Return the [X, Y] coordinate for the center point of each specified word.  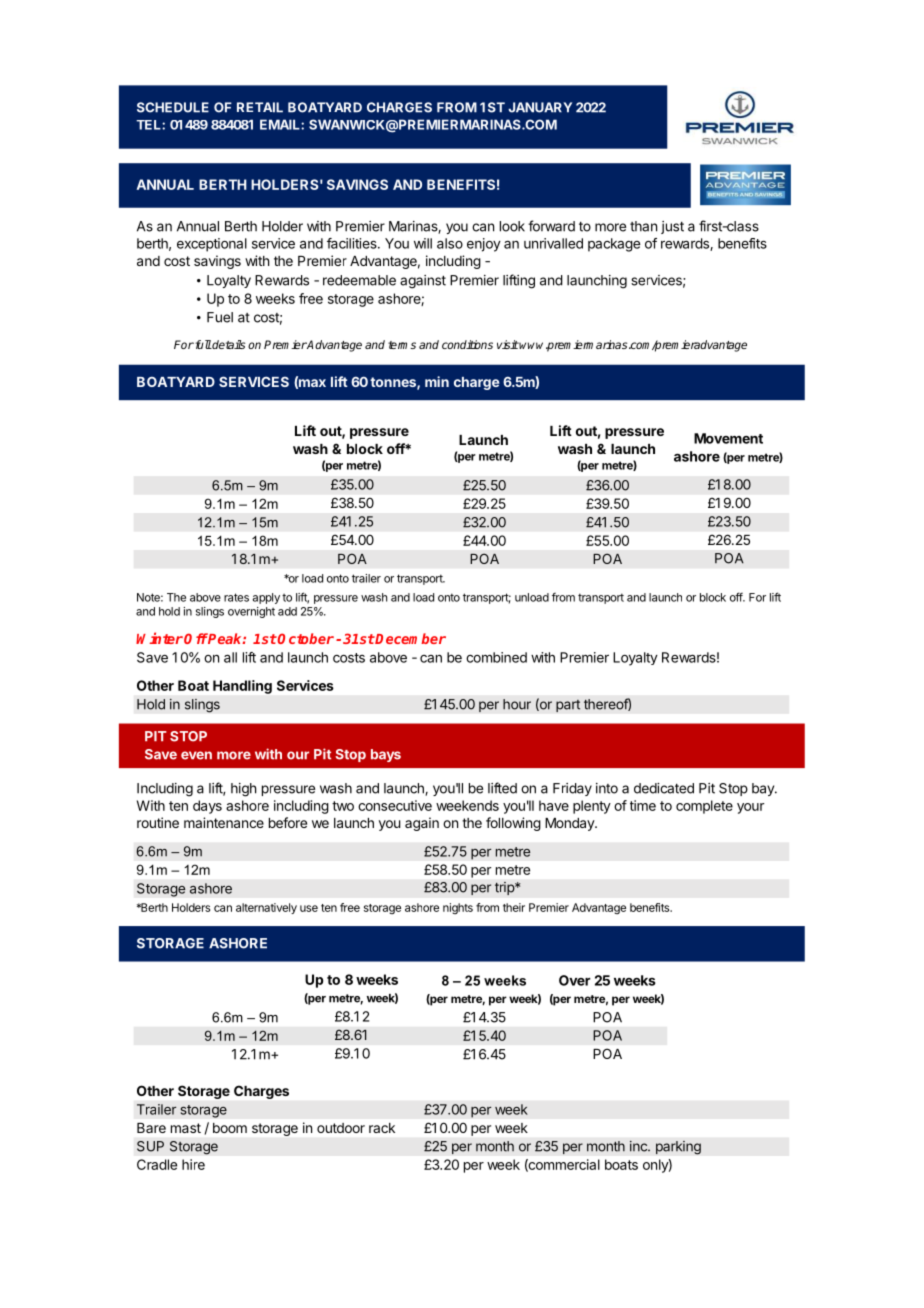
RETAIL [260, 107]
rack [382, 1128]
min [437, 381]
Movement [728, 438]
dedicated [664, 788]
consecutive [395, 805]
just [672, 227]
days [207, 807]
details [228, 344]
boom [230, 1128]
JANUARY [540, 107]
